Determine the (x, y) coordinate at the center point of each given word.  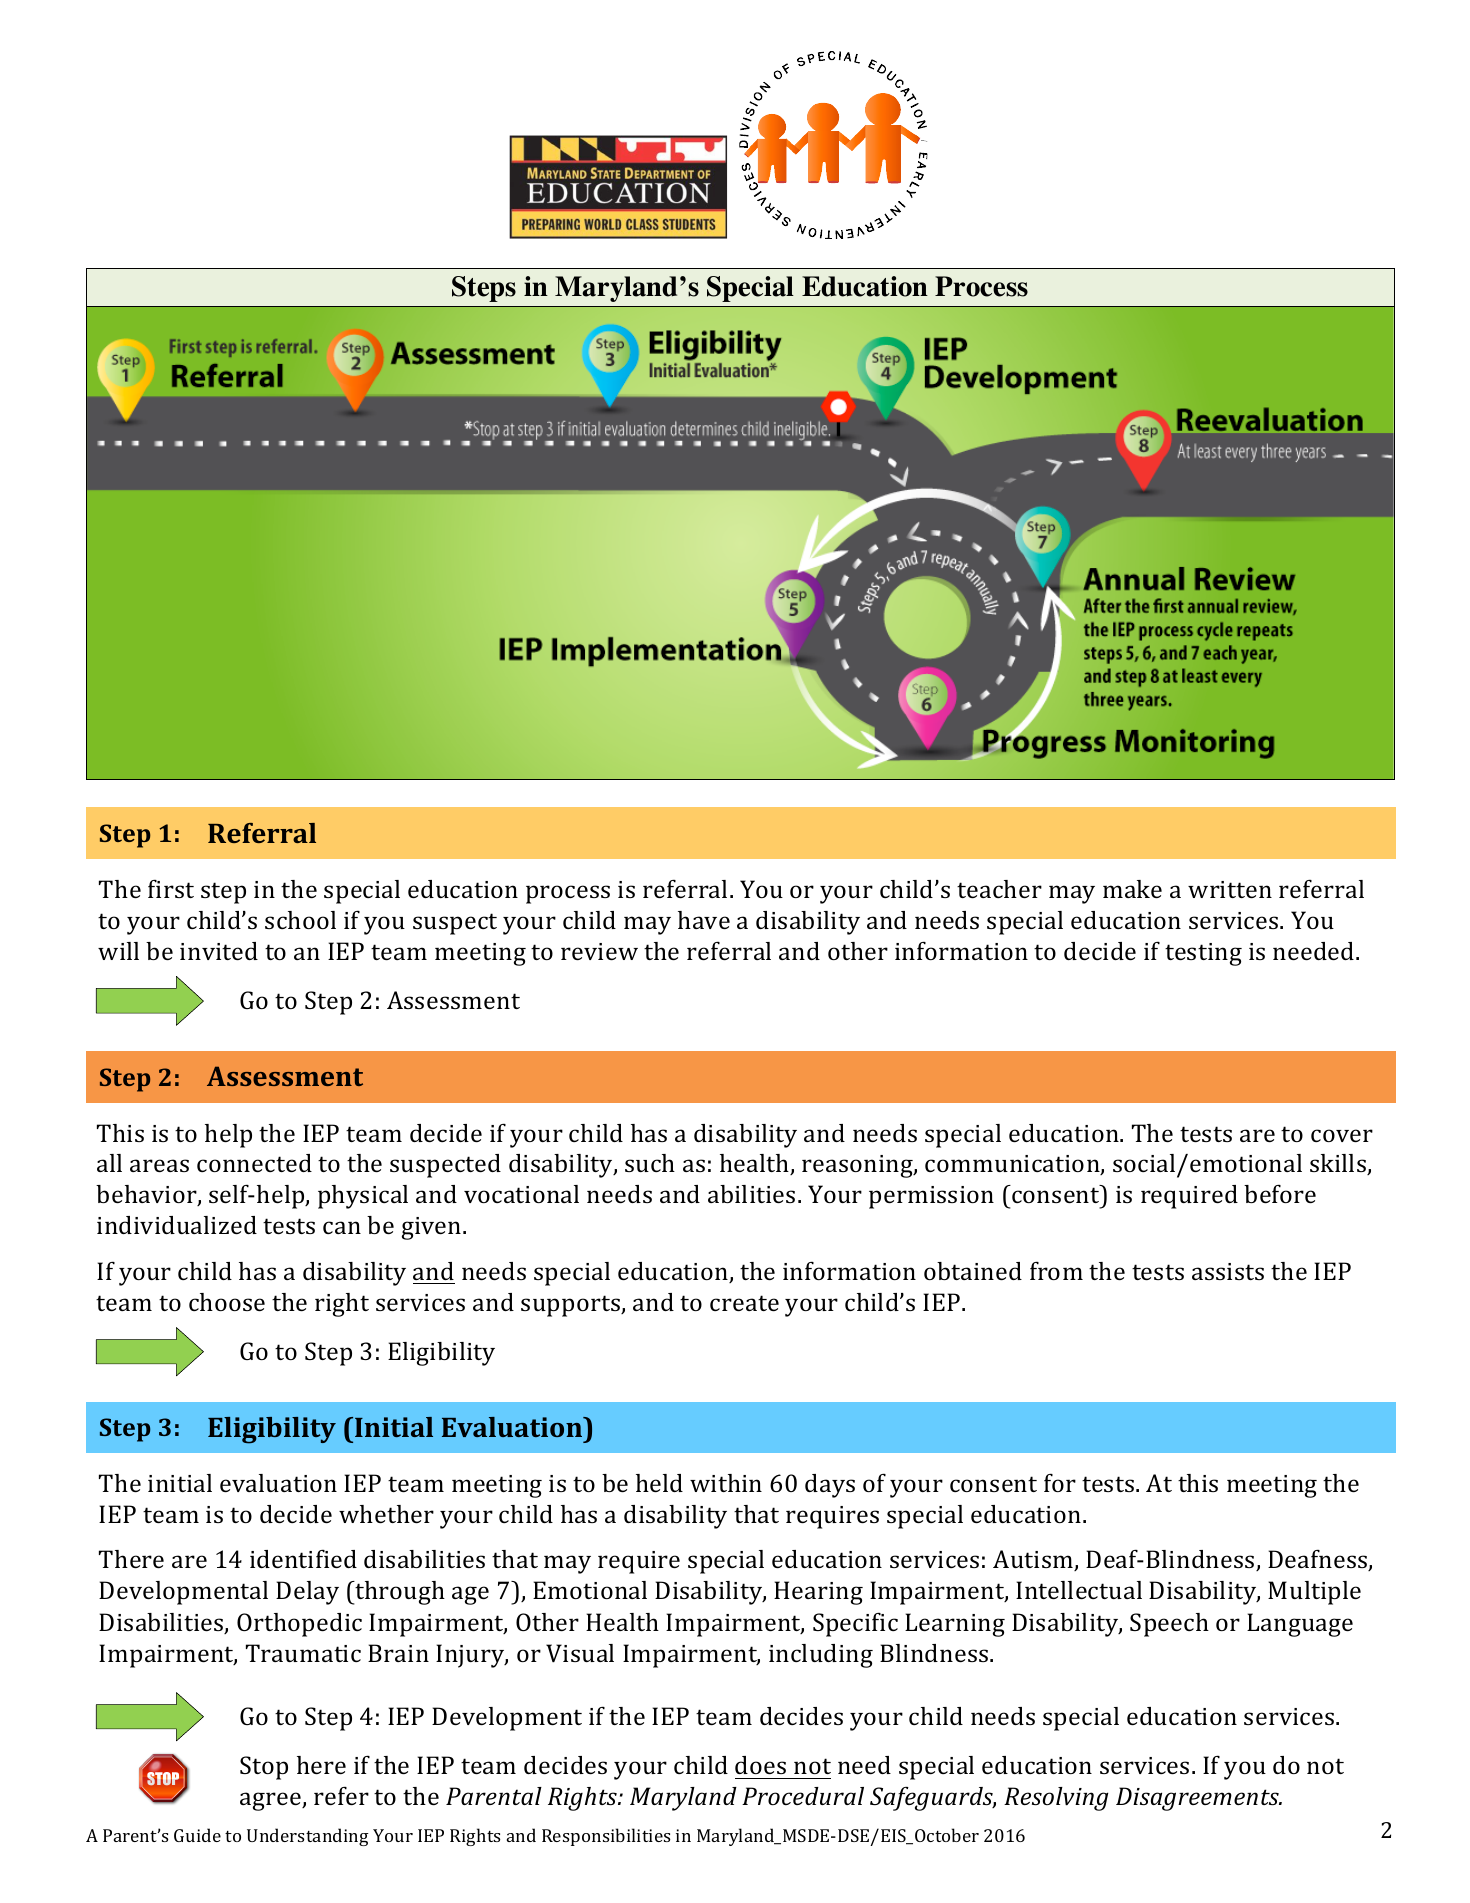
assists (1228, 1271)
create (744, 1303)
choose (227, 1302)
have (704, 920)
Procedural (803, 1796)
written (1230, 889)
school (300, 920)
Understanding (308, 1837)
